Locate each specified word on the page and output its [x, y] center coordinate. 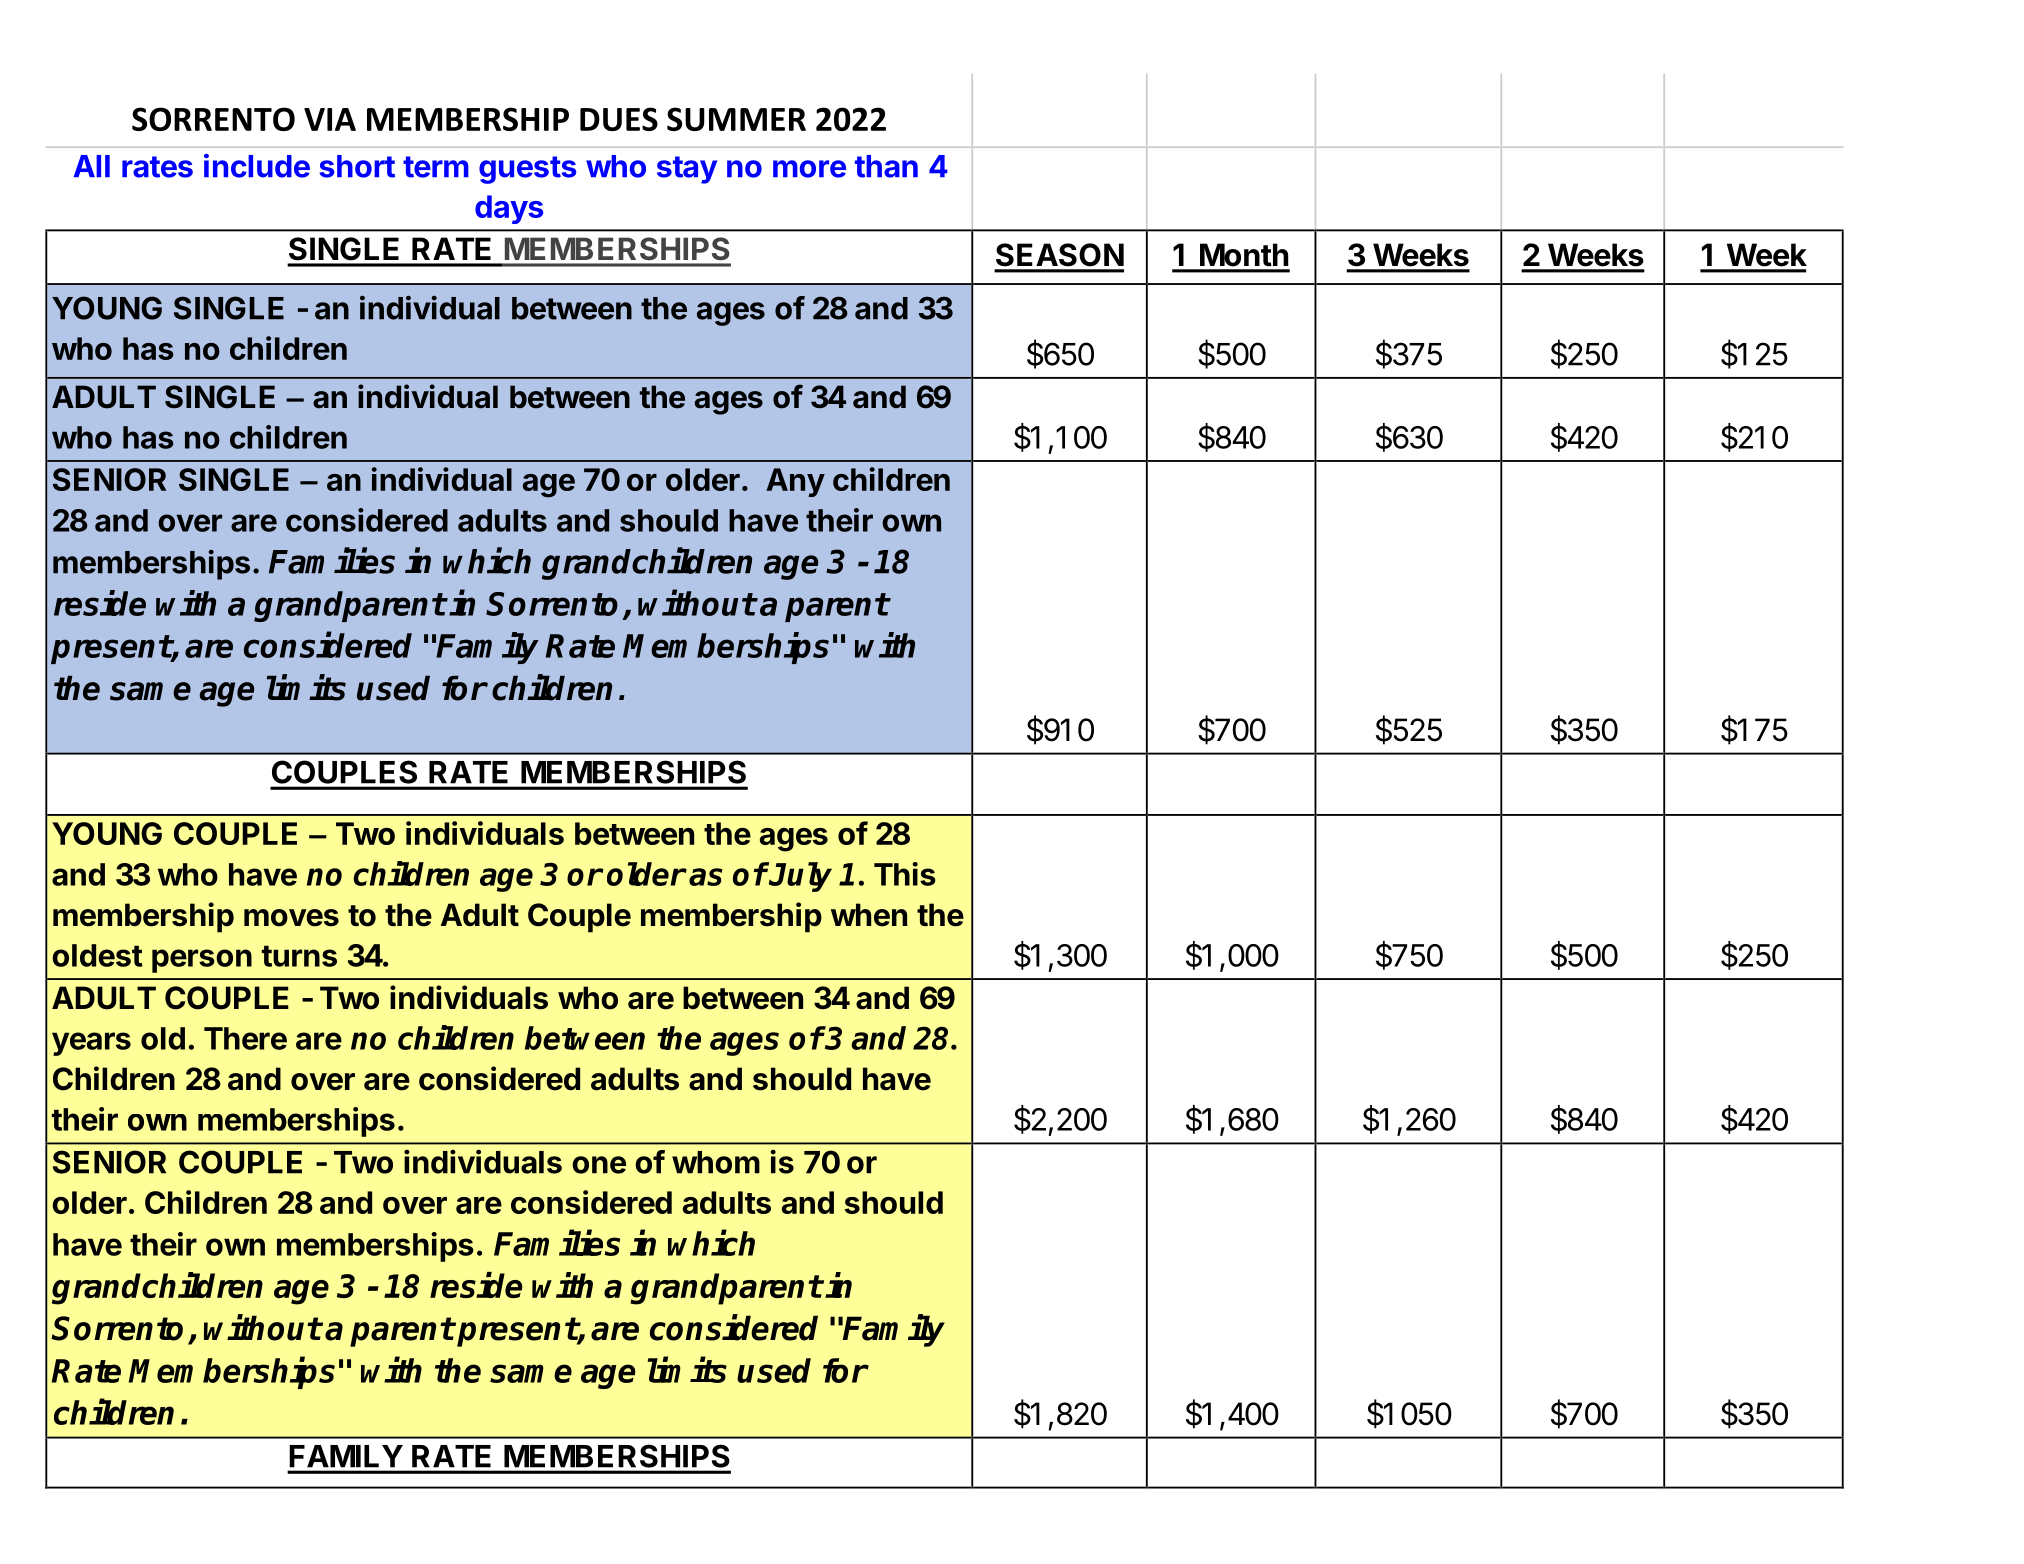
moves [291, 918]
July [800, 877]
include [257, 166]
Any [795, 482]
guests [527, 170]
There [245, 1038]
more [809, 169]
